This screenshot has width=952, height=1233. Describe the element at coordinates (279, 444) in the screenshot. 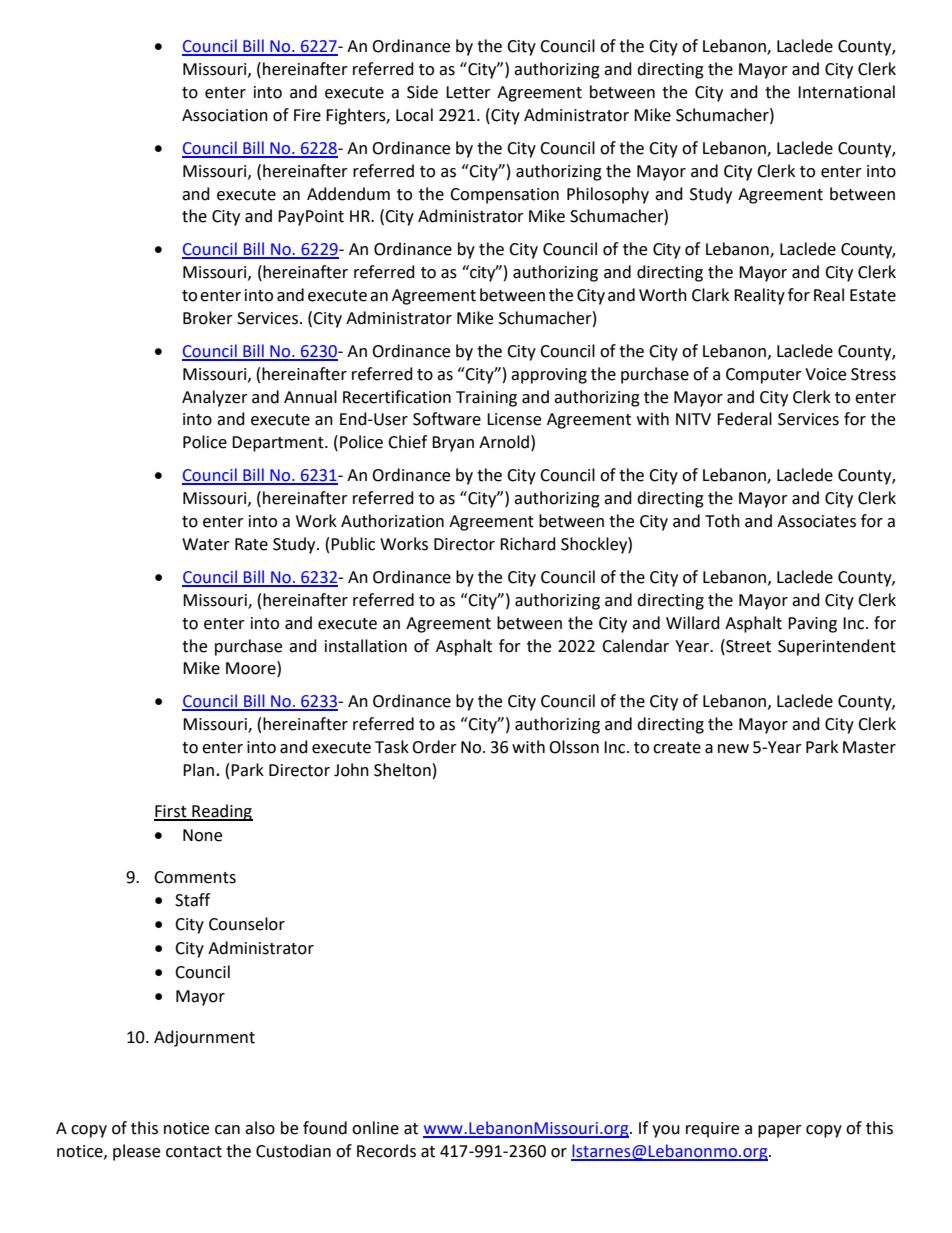

I see `Department` at that location.
